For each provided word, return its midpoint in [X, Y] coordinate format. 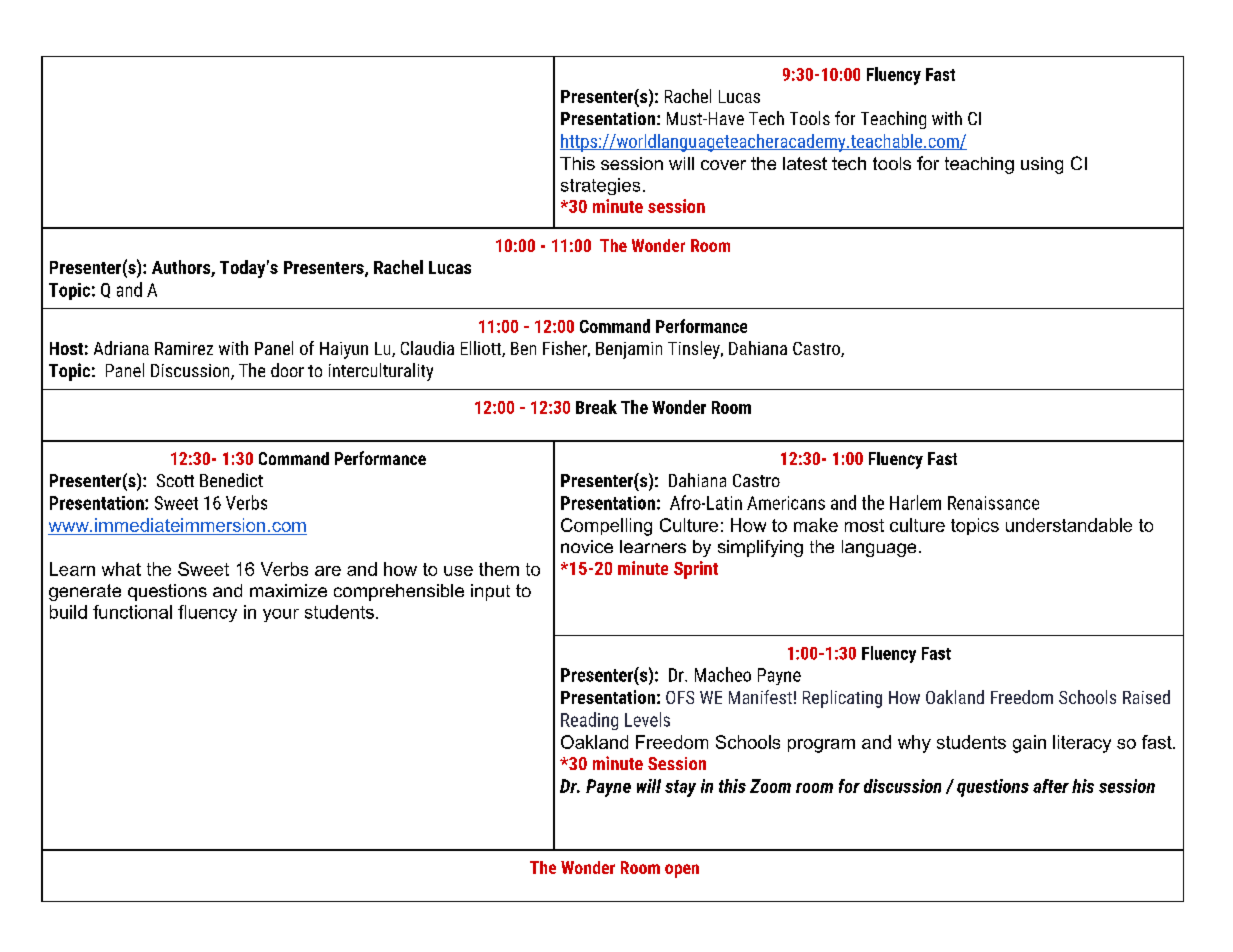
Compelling [606, 527]
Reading [589, 721]
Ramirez [184, 348]
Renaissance [993, 503]
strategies [600, 186]
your [281, 615]
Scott [175, 480]
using [1042, 165]
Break [596, 407]
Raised [1146, 697]
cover [723, 165]
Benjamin [629, 350]
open [682, 871]
